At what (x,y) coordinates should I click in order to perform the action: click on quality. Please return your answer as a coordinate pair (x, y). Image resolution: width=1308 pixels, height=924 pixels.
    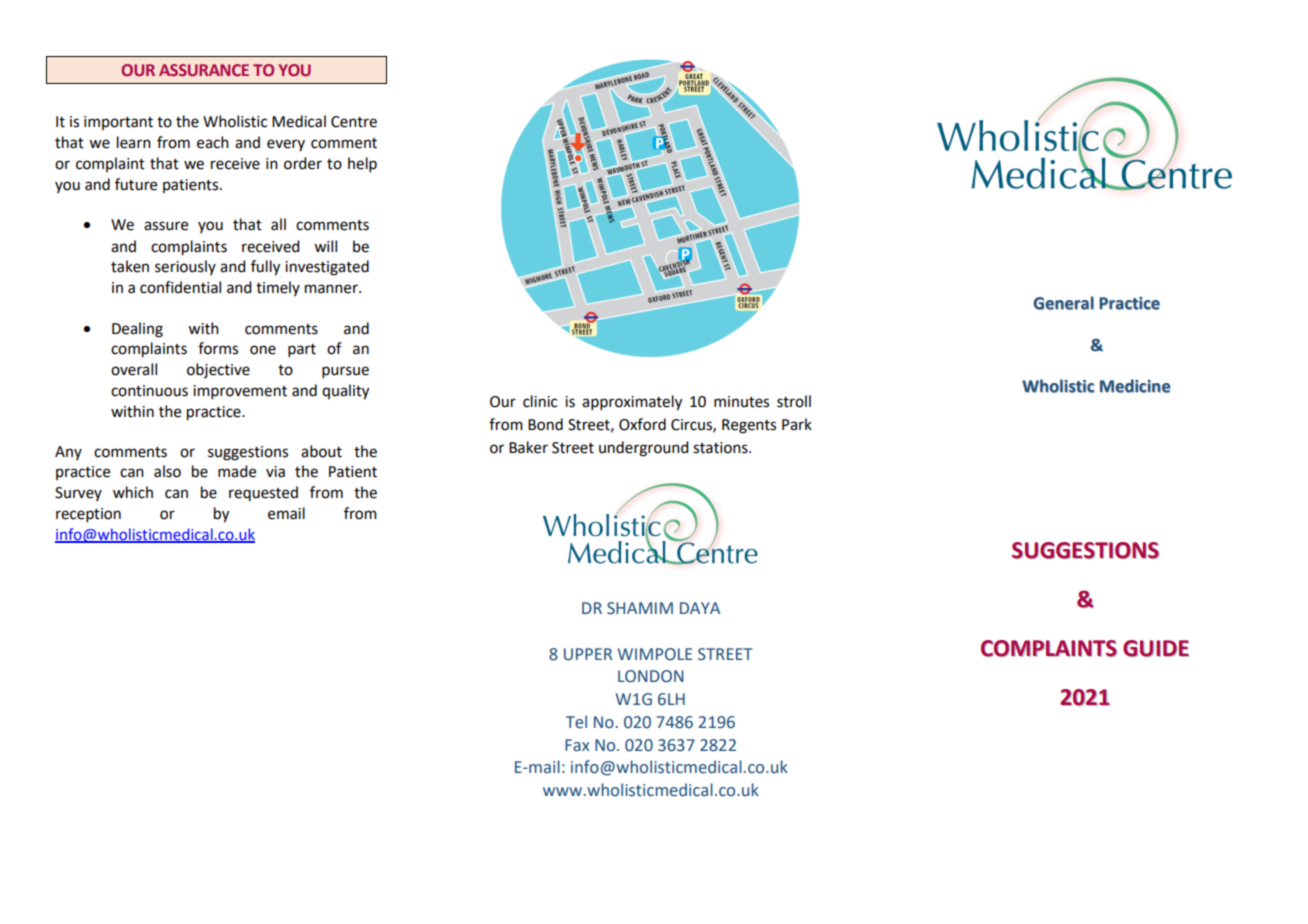
    Looking at the image, I should click on (345, 392).
